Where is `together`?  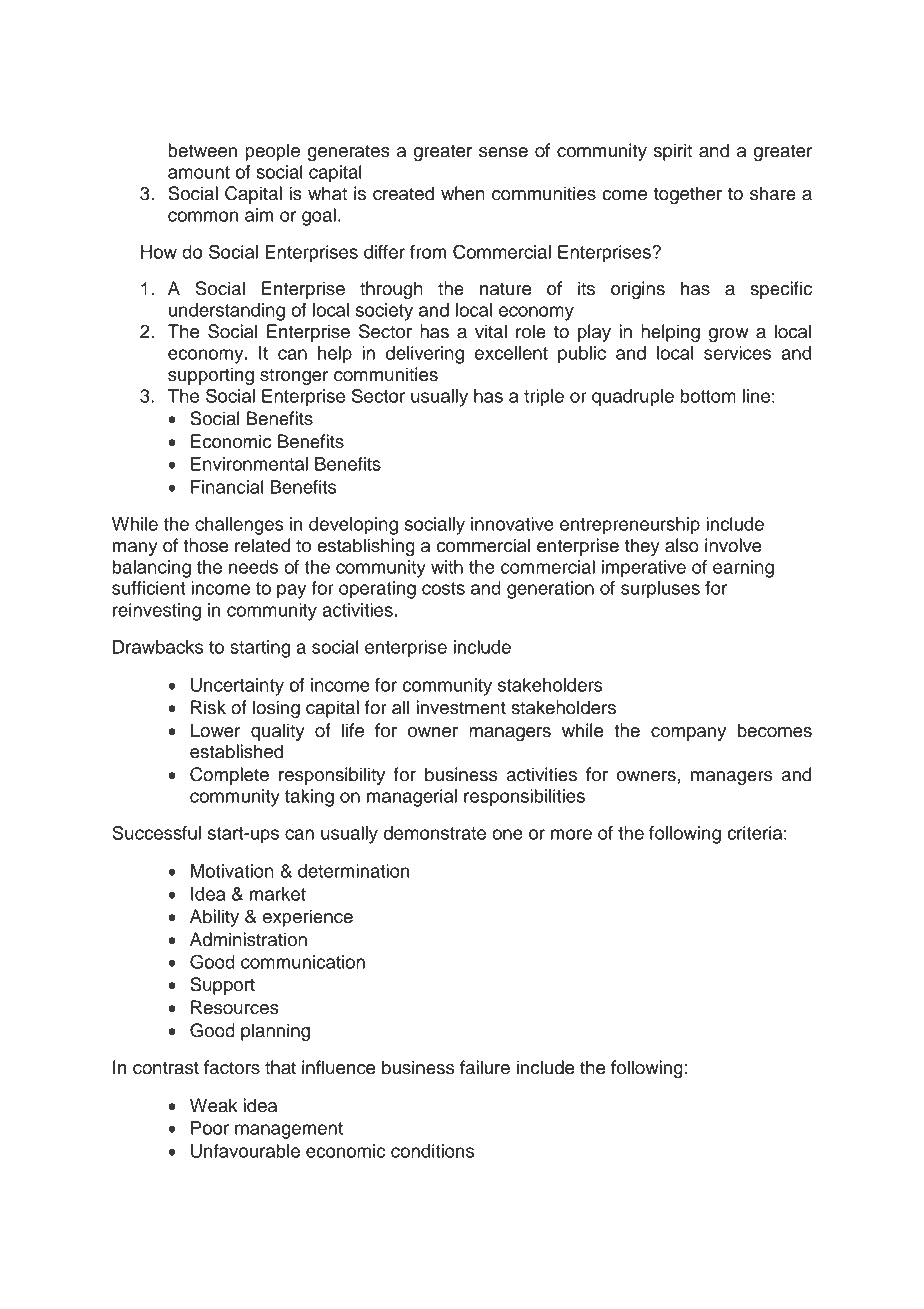
together is located at coordinates (688, 195).
